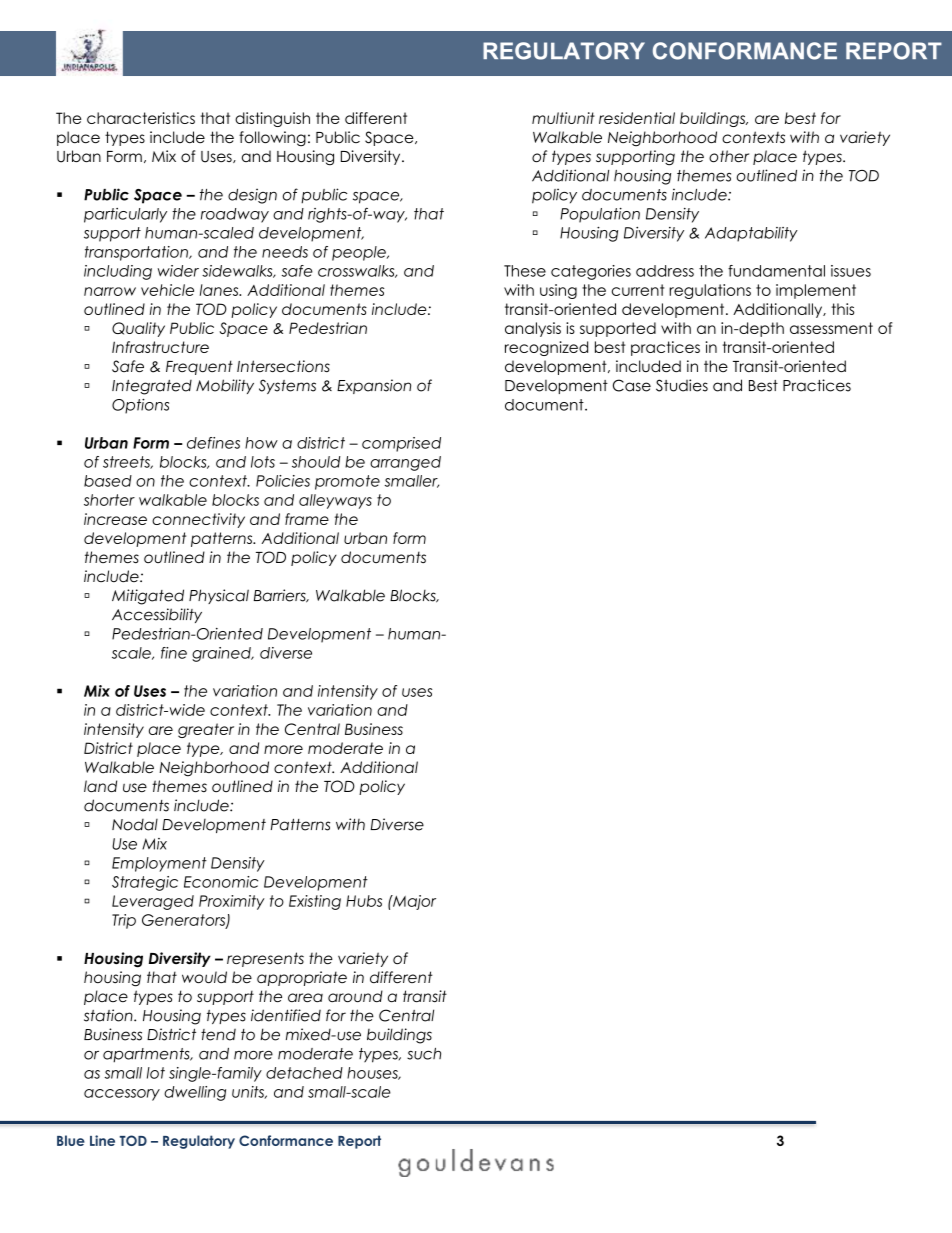 The height and width of the document is (1233, 952). What do you see at coordinates (682, 385) in the document?
I see `Studies` at bounding box center [682, 385].
